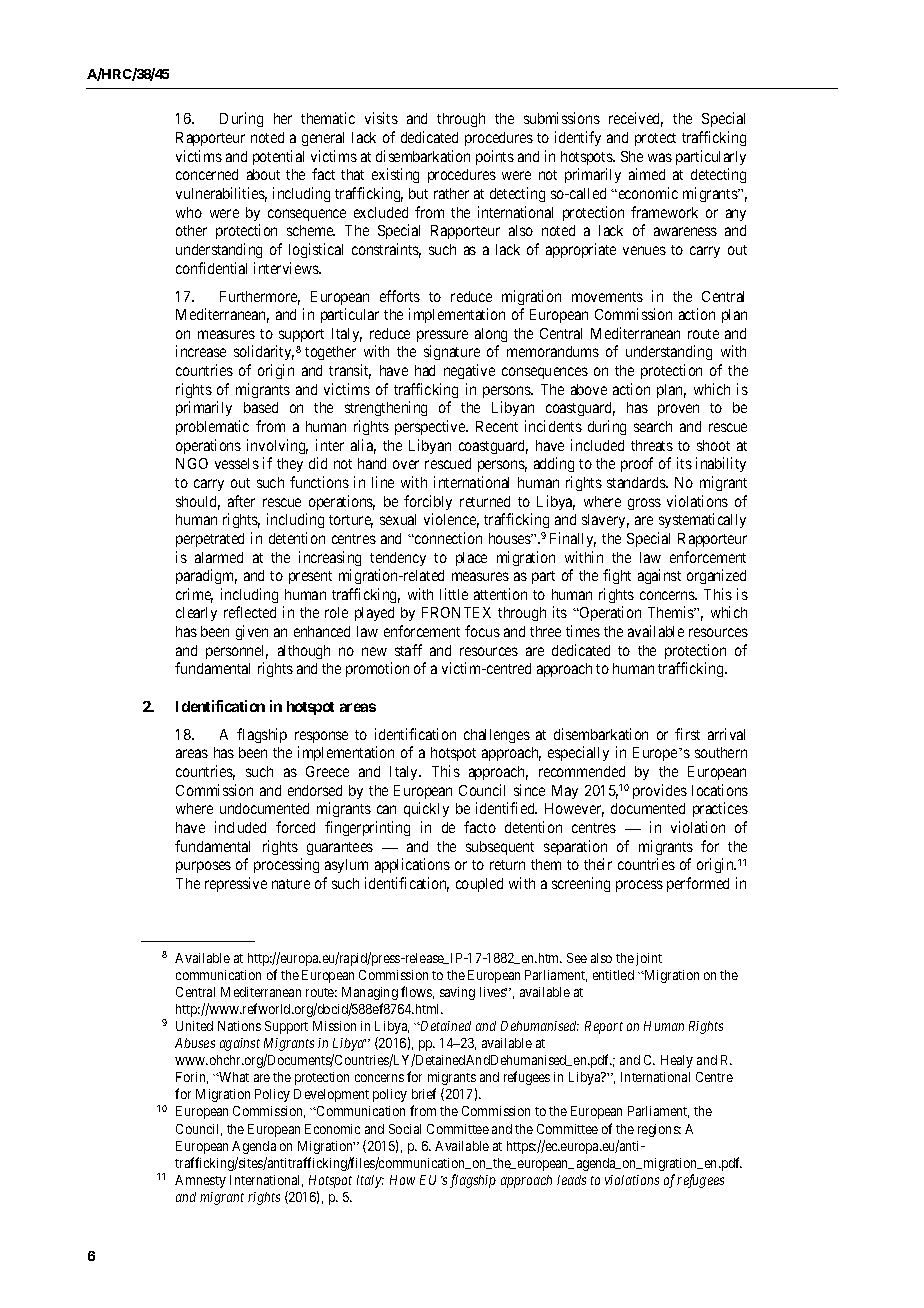 This screenshot has height=1308, width=924. I want to click on Amnesty, so click(200, 1181).
